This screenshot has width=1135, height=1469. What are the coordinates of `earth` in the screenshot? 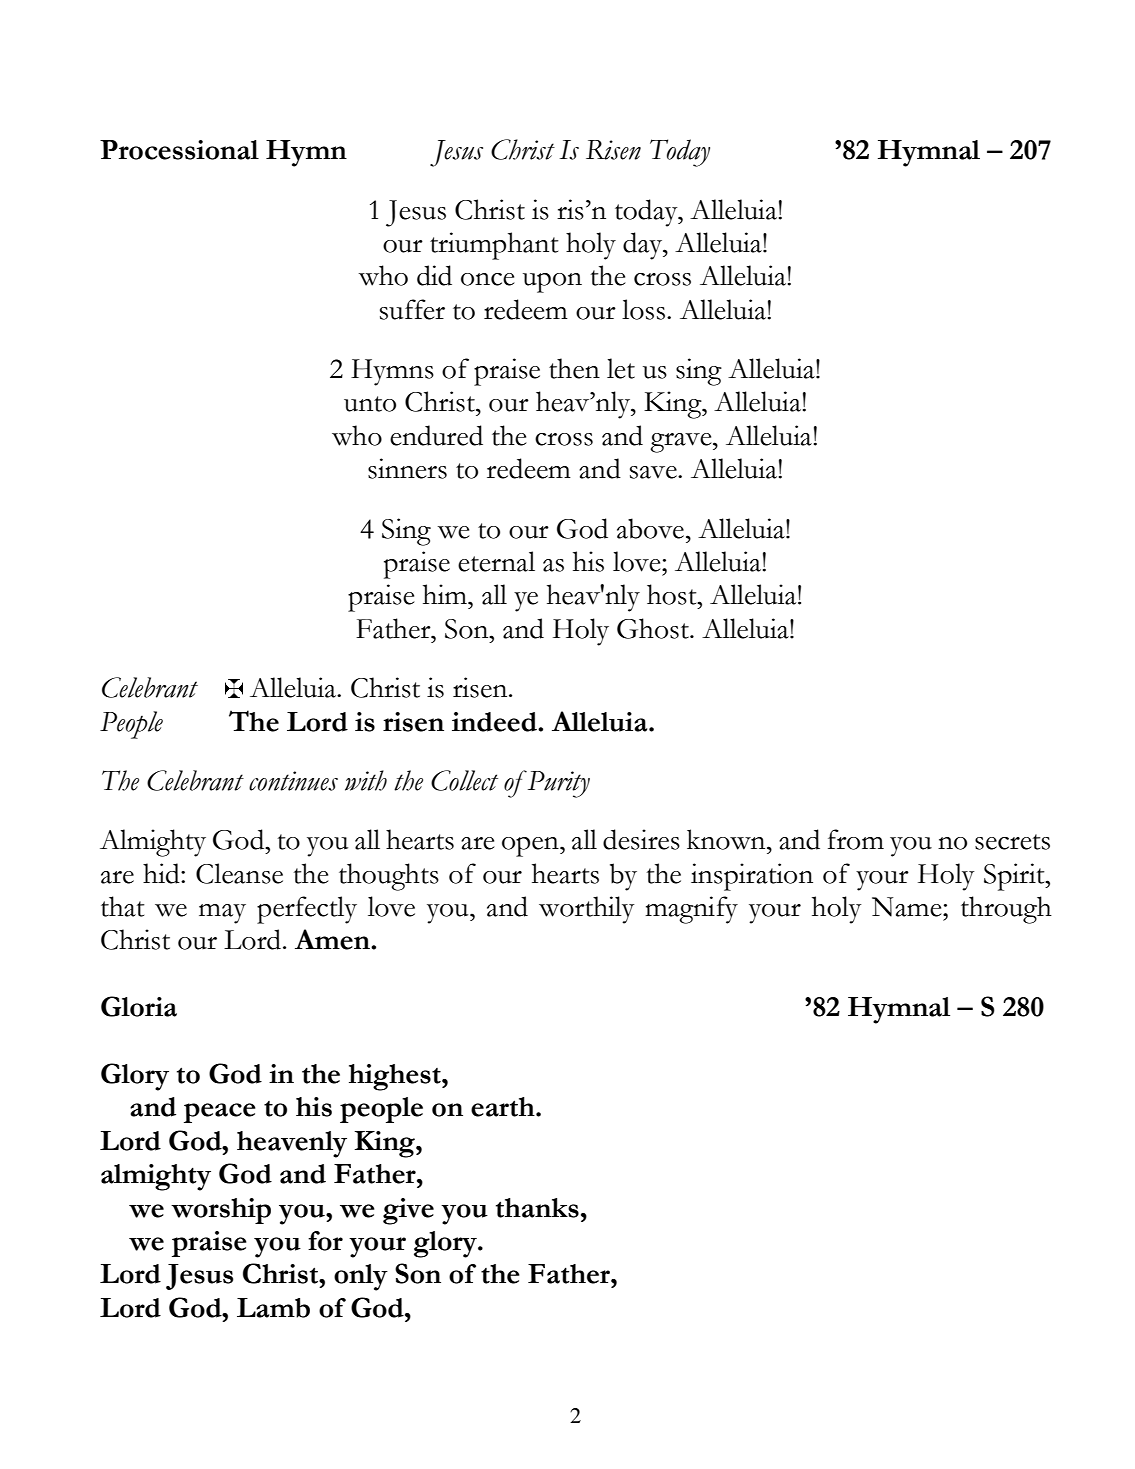 It's located at (504, 1107).
